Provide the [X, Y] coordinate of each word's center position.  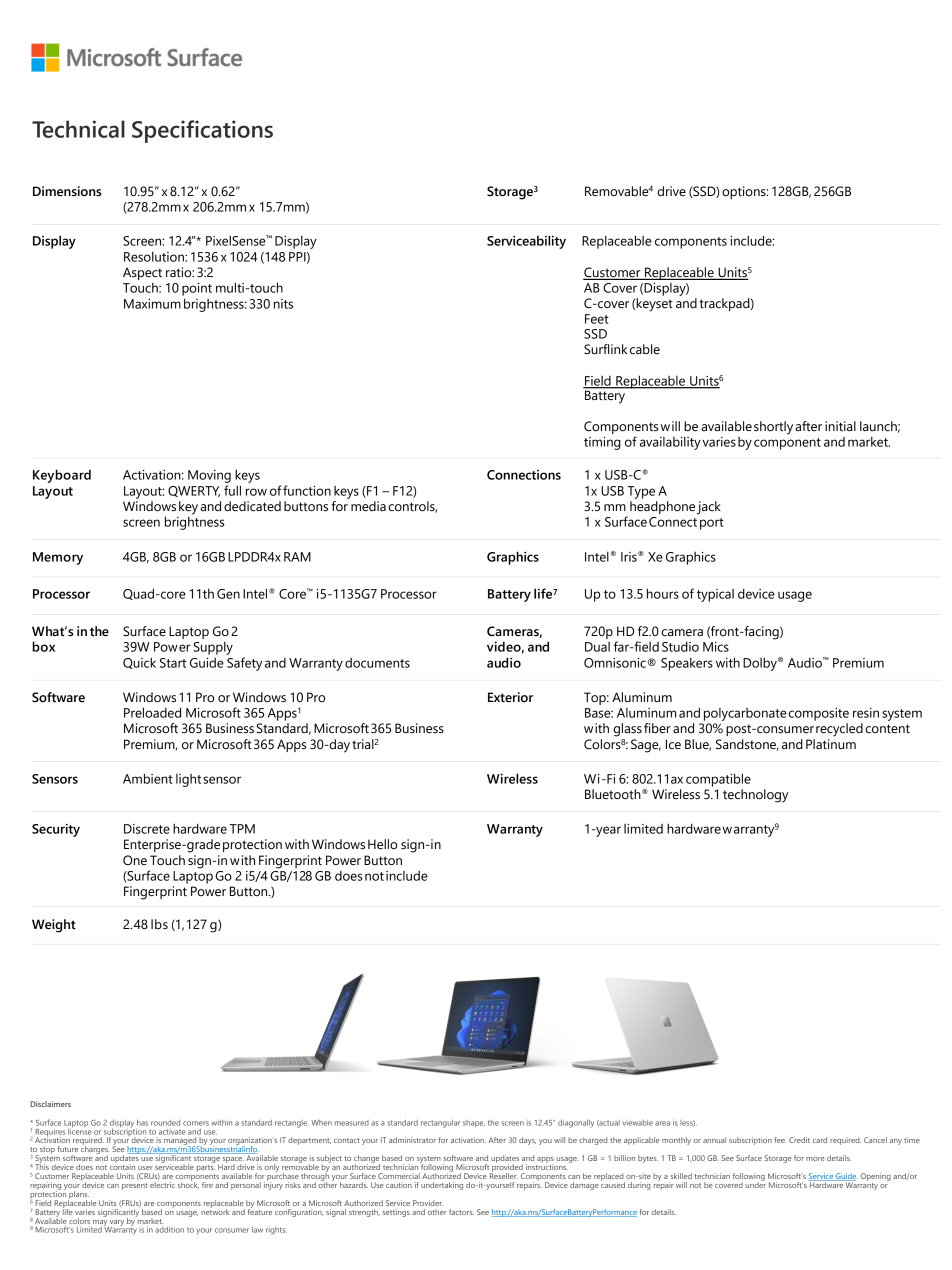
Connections [524, 475]
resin [866, 713]
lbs [159, 924]
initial [840, 426]
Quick [139, 663]
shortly [773, 428]
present [134, 1186]
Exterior [510, 697]
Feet [597, 319]
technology [755, 796]
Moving [209, 476]
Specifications [202, 131]
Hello [382, 844]
